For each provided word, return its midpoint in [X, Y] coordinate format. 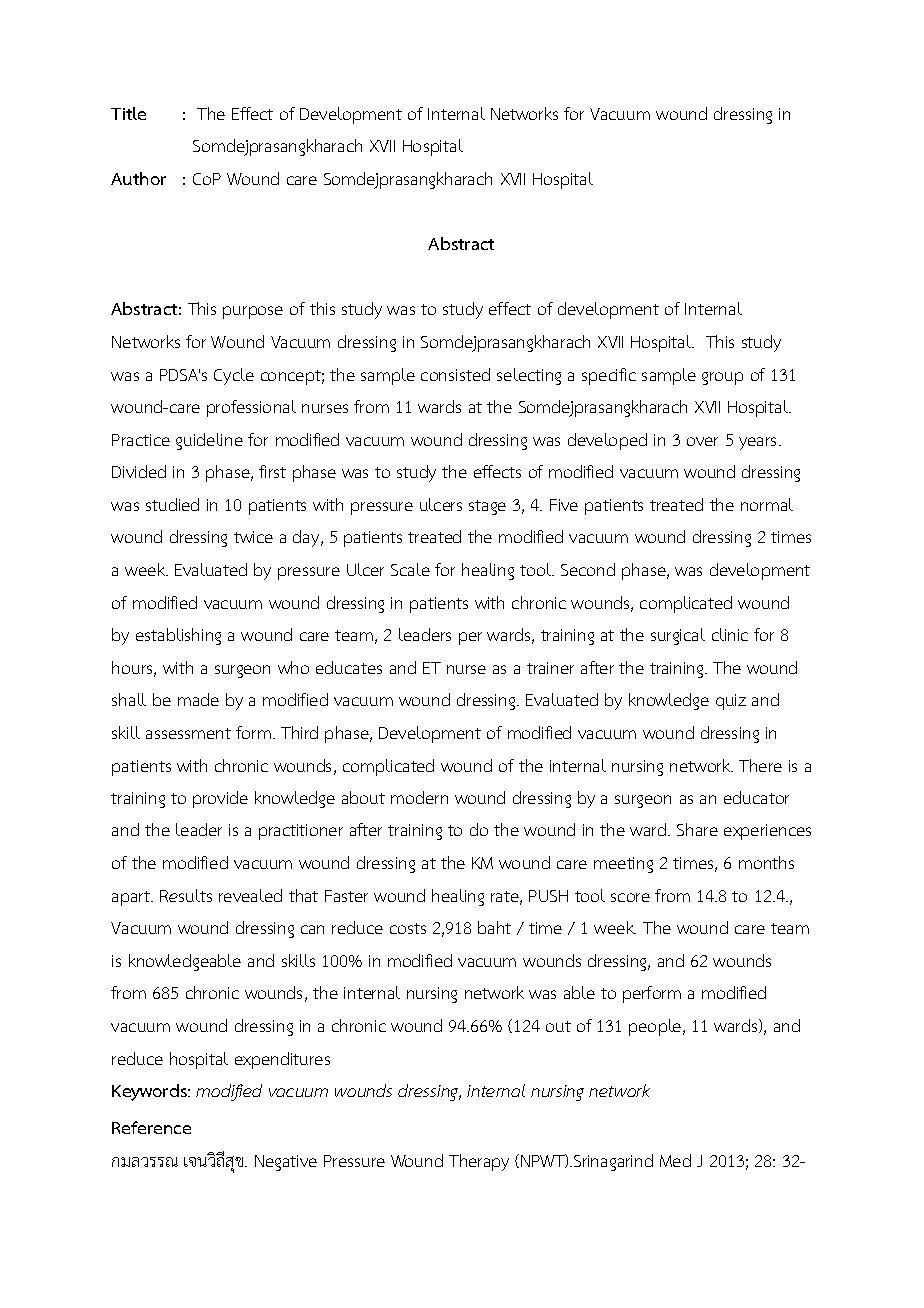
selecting [529, 376]
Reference [151, 1127]
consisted [455, 374]
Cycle [234, 376]
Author [138, 178]
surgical [678, 636]
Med [675, 1160]
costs [408, 928]
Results [186, 895]
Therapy [479, 1162]
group [722, 378]
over [702, 441]
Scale [410, 569]
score [630, 897]
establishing [178, 636]
